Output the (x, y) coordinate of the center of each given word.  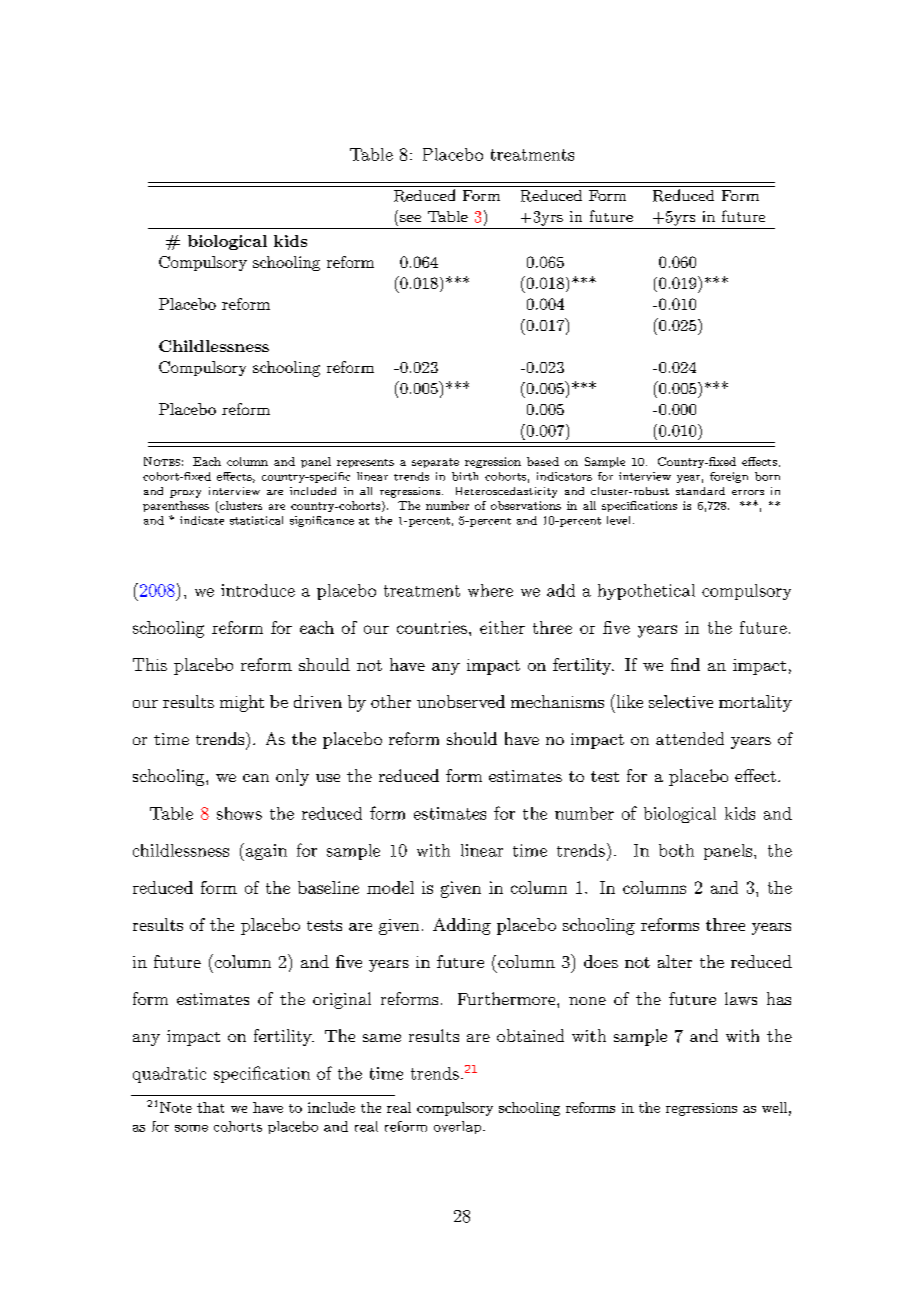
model (390, 887)
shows (239, 813)
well (774, 1107)
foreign (729, 477)
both (676, 850)
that (210, 1107)
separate (435, 463)
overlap (459, 1127)
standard (700, 491)
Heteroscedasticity (506, 492)
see (410, 218)
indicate (202, 520)
